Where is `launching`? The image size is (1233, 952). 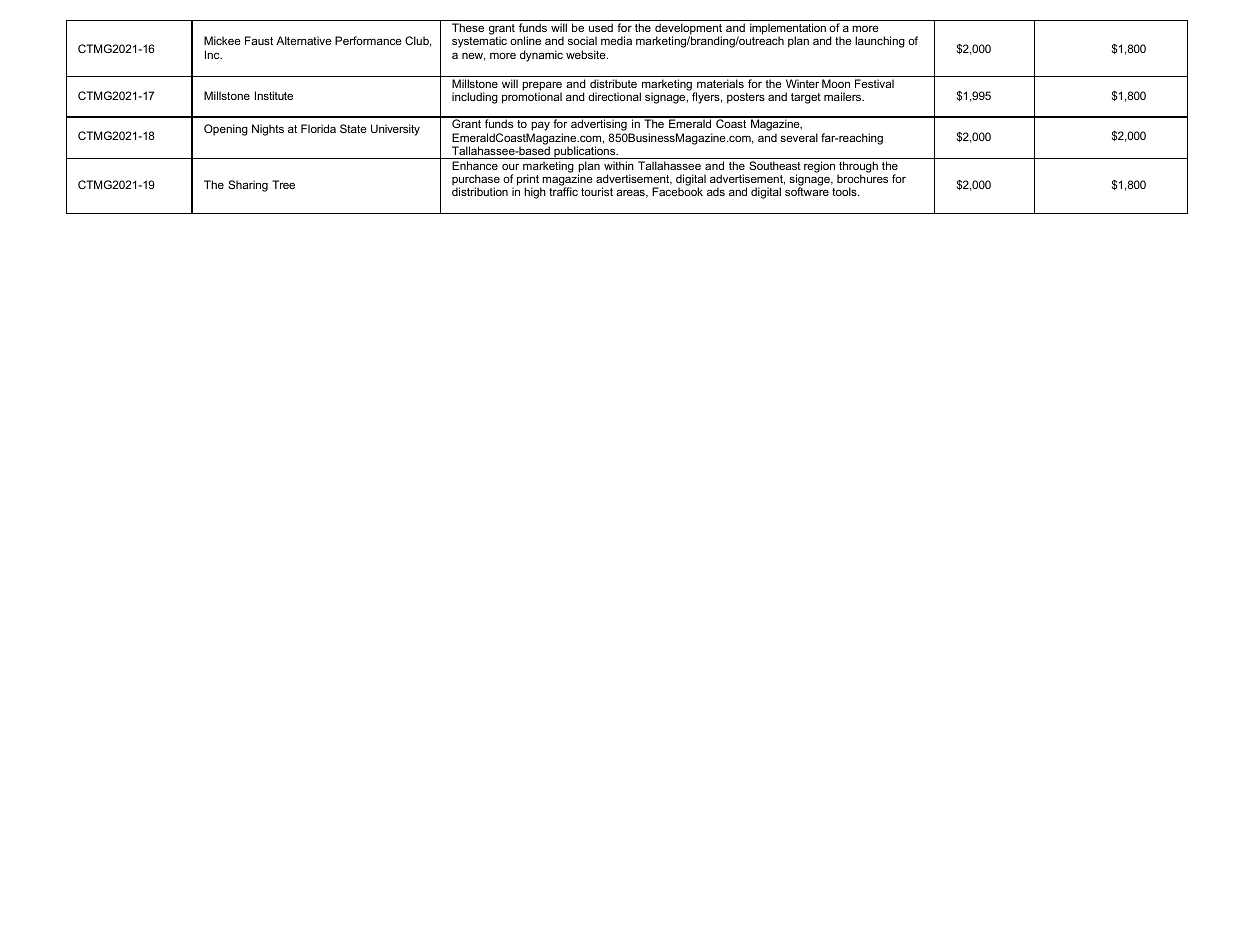 launching is located at coordinates (880, 42).
